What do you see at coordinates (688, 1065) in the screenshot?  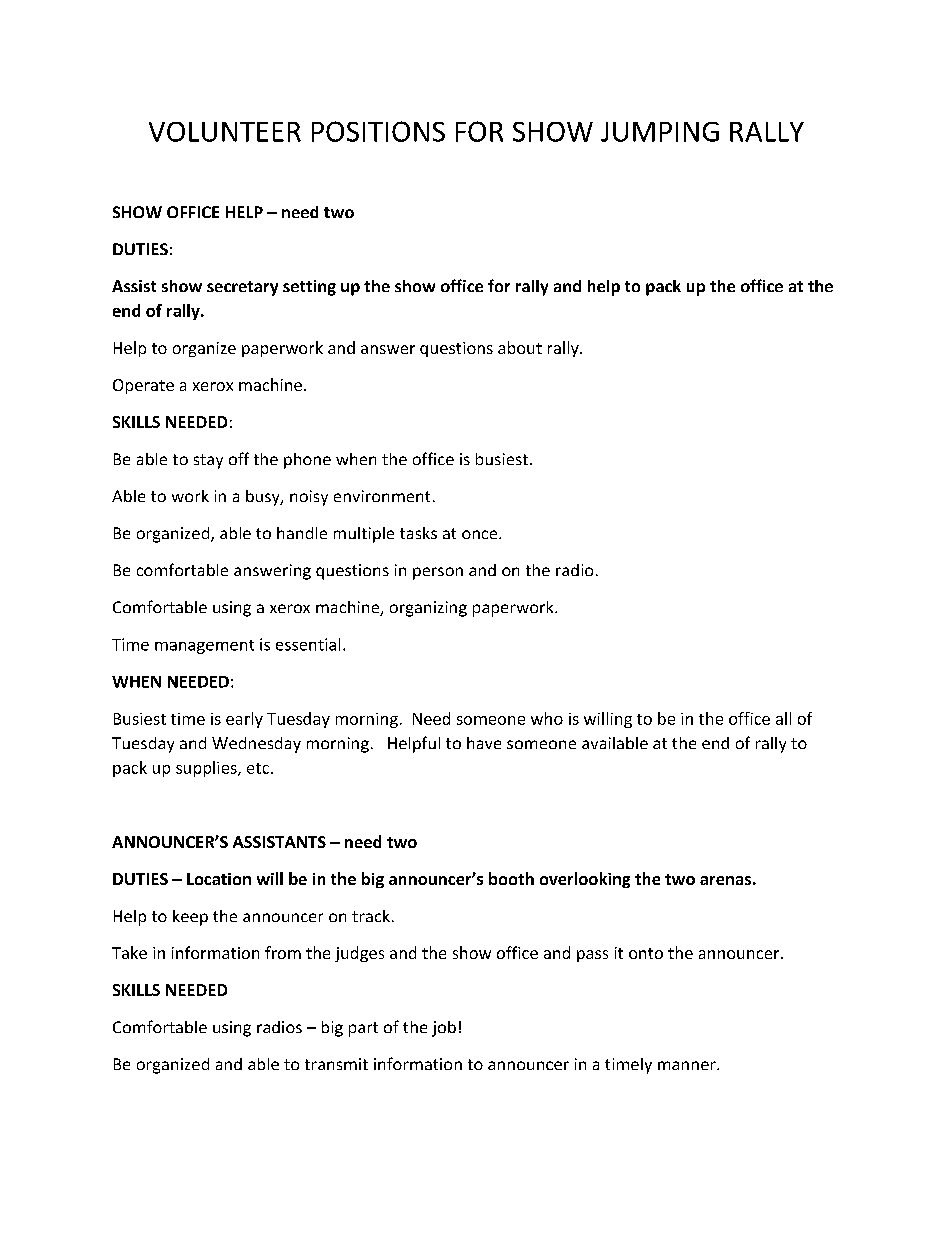 I see `manner` at bounding box center [688, 1065].
